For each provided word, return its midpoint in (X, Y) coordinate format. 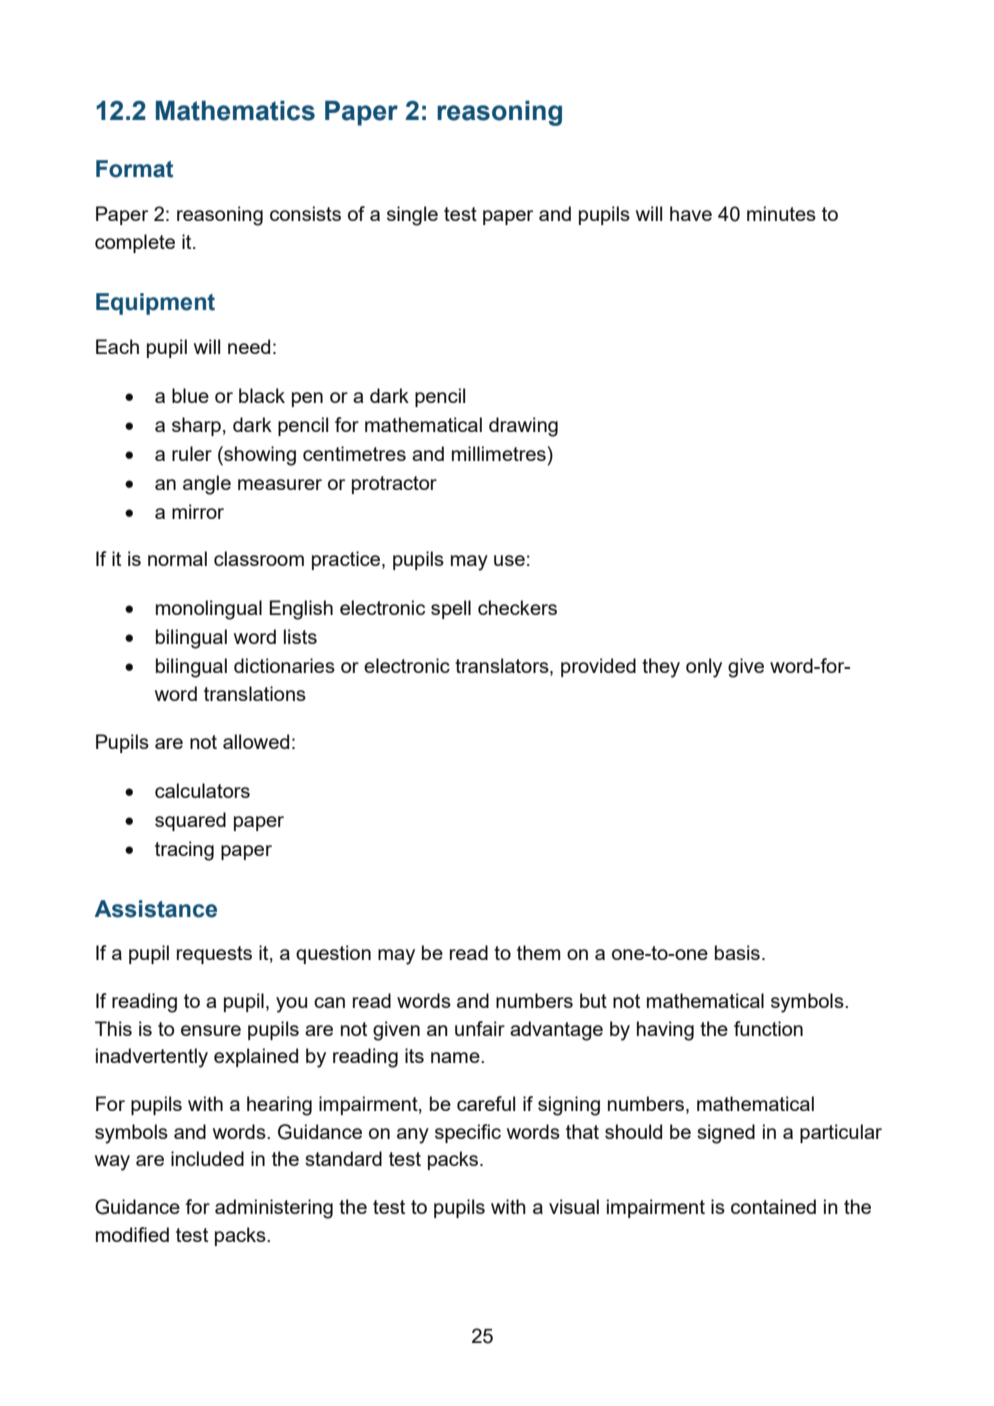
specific (468, 1133)
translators (503, 667)
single (412, 216)
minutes (781, 213)
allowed (256, 741)
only (704, 668)
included (207, 1158)
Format (134, 169)
